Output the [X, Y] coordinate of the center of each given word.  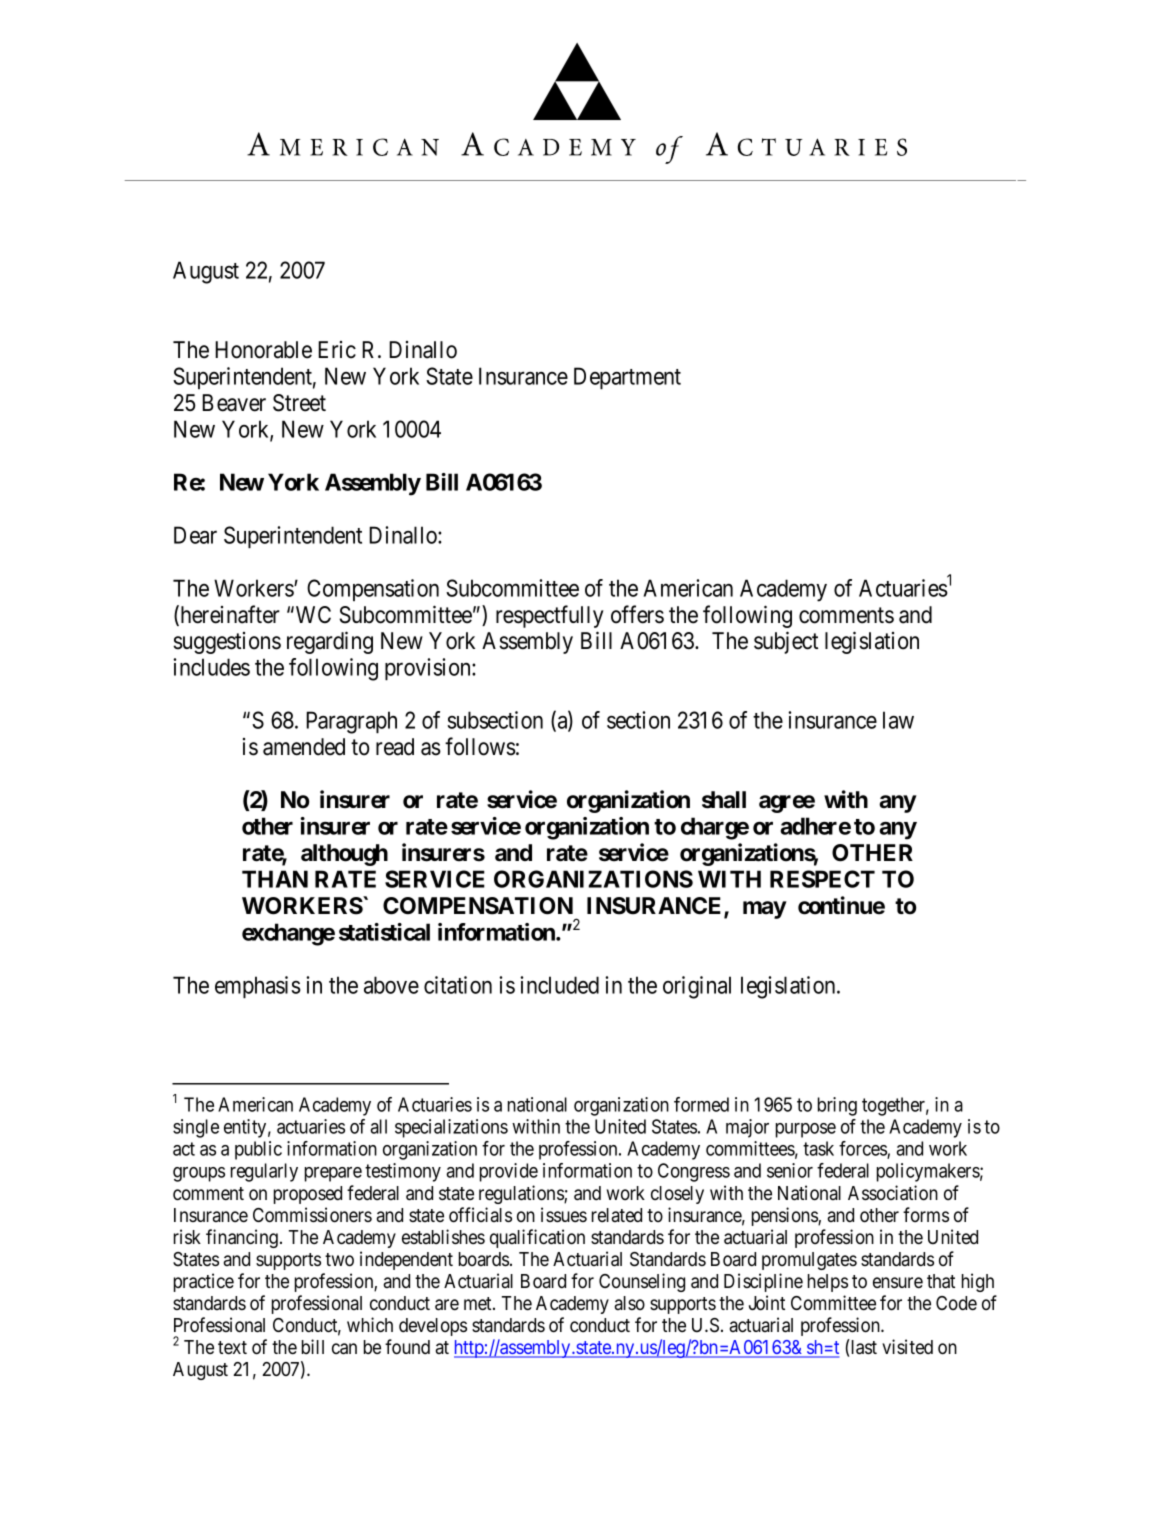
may [765, 910]
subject [786, 642]
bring [837, 1106]
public [258, 1150]
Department [627, 378]
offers [637, 614]
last [863, 1347]
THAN [275, 879]
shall [724, 800]
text [232, 1348]
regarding [330, 642]
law [898, 720]
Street [299, 403]
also [629, 1303]
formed [701, 1104]
